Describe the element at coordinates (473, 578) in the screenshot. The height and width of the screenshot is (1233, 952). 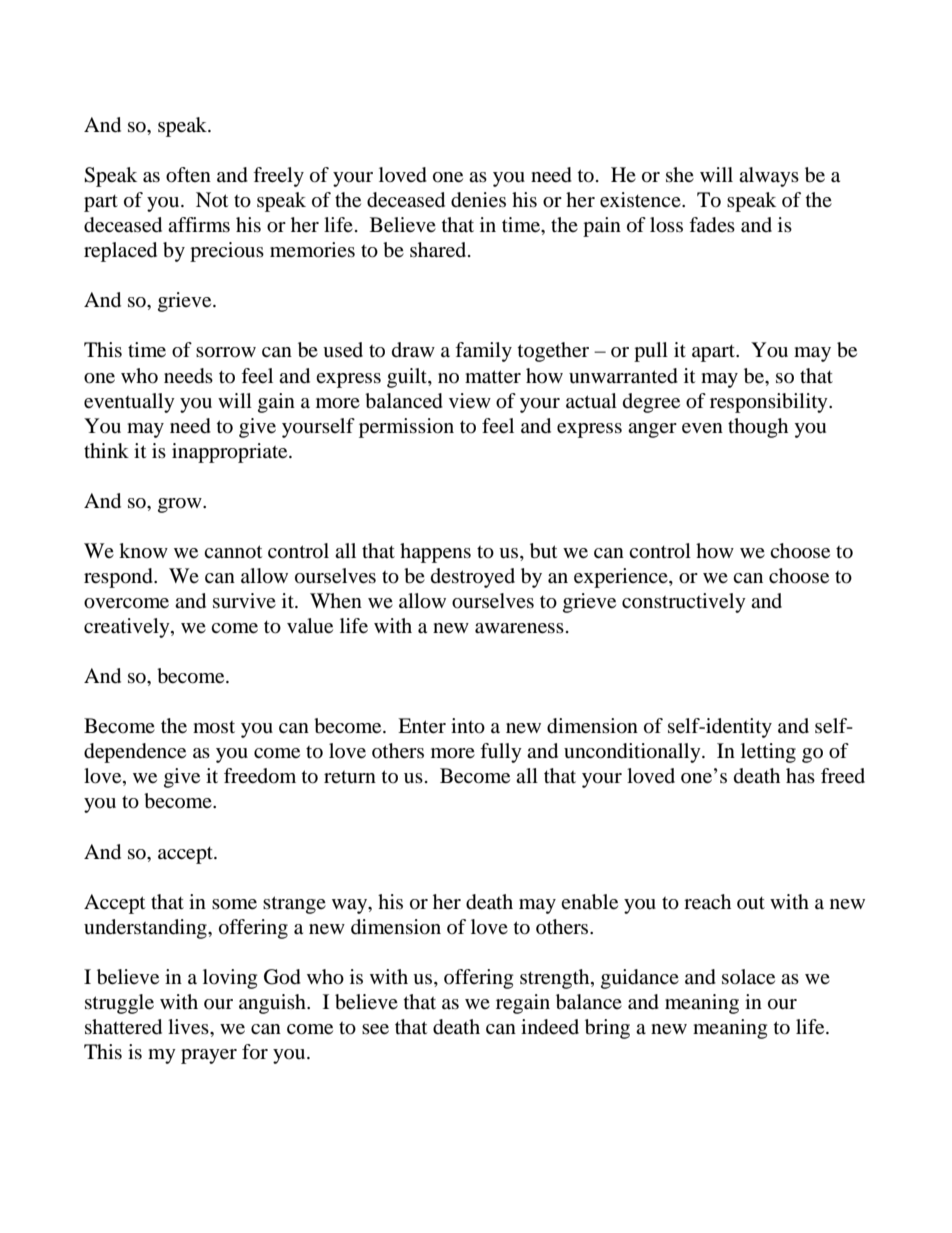
I see `destroyed` at that location.
